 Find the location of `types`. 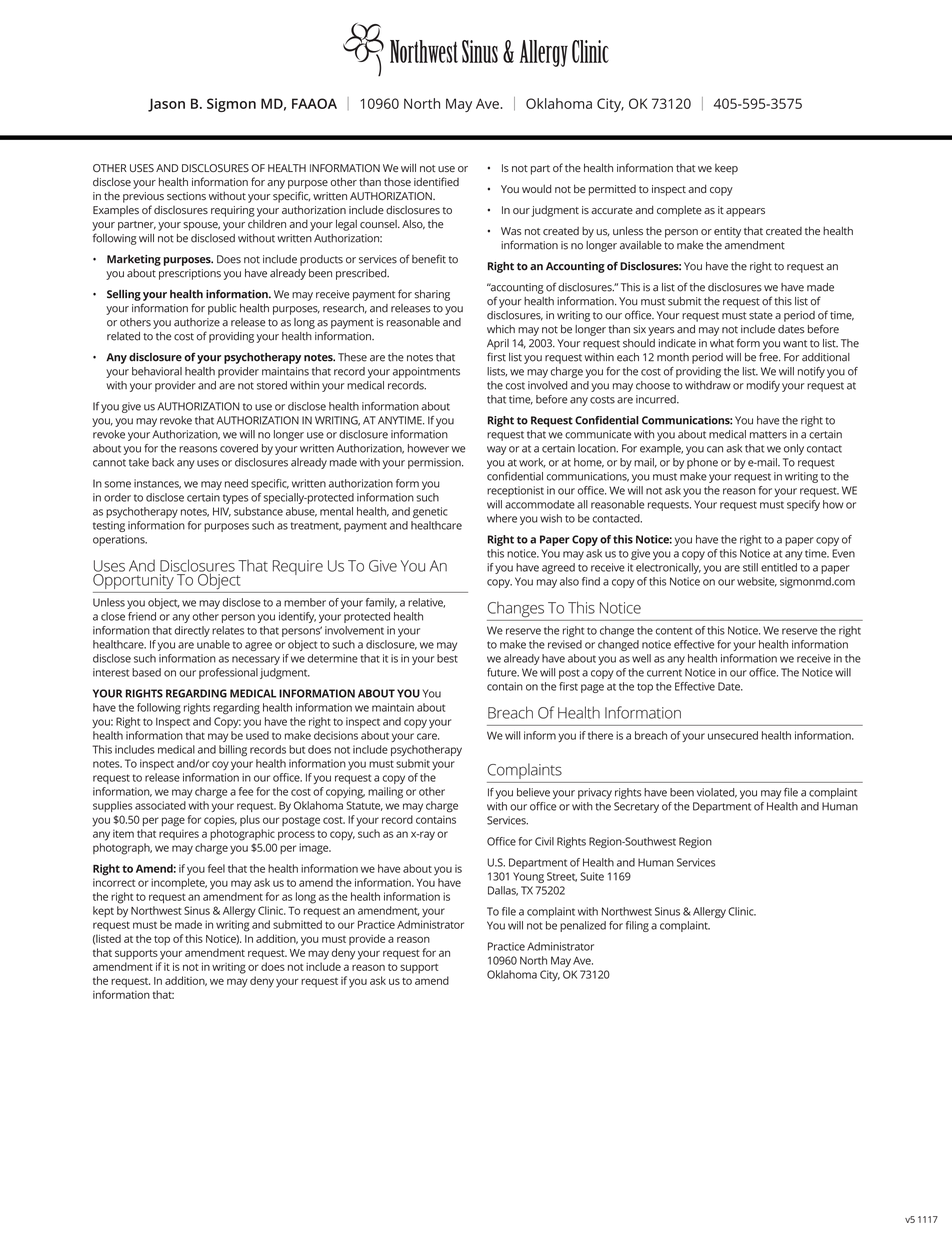

types is located at coordinates (235, 499).
